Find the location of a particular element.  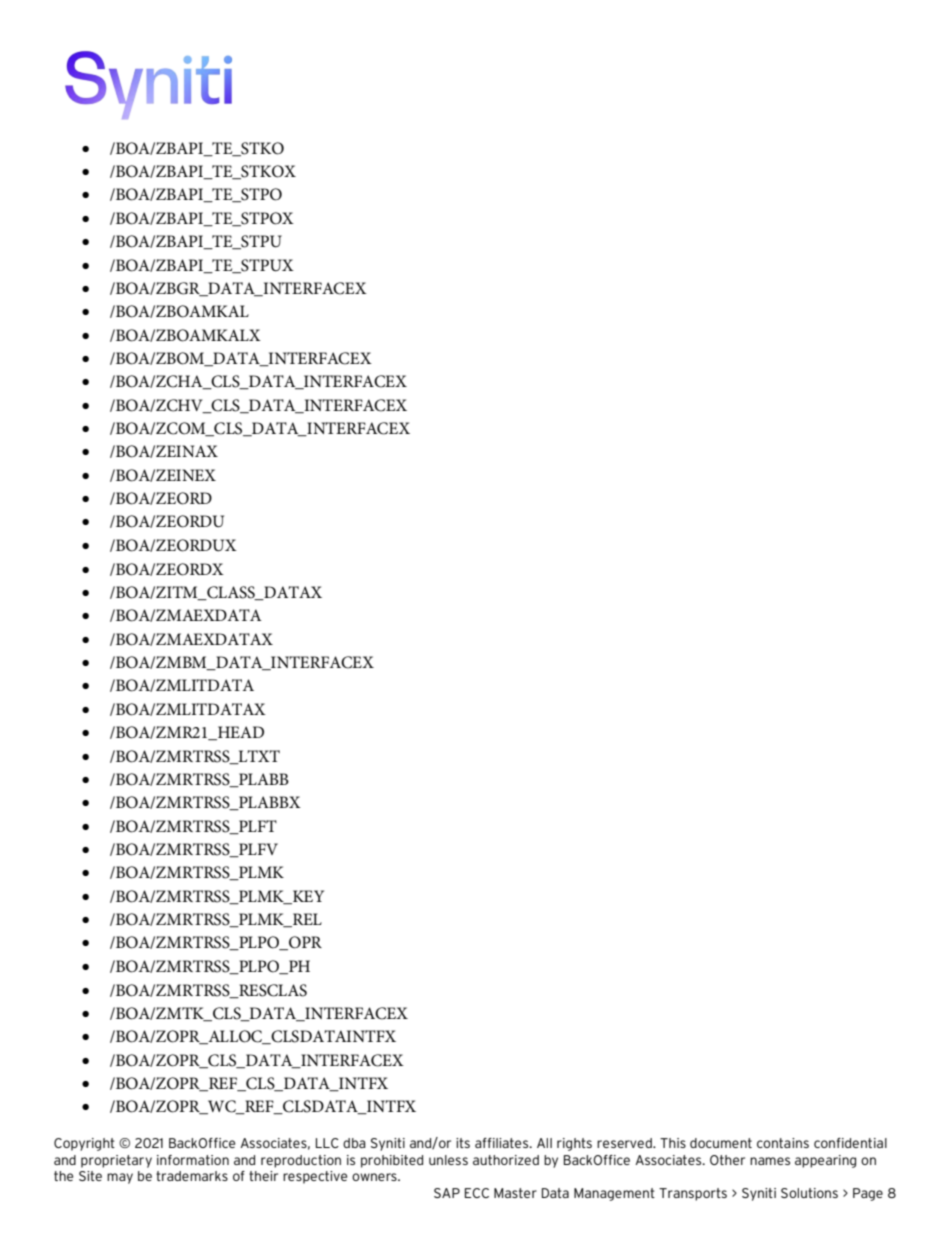

its is located at coordinates (463, 1143).
